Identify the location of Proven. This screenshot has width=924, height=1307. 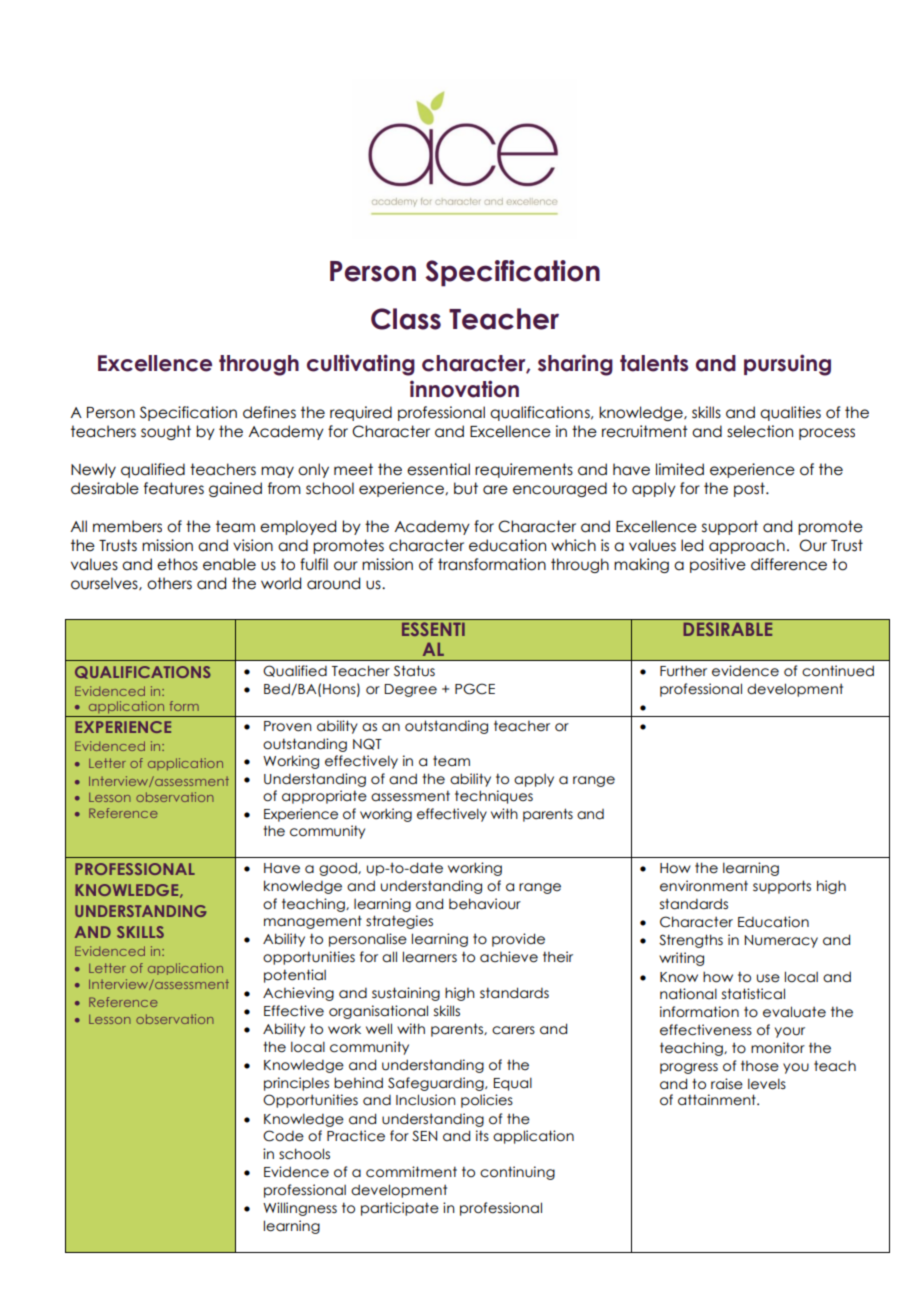
(288, 726).
